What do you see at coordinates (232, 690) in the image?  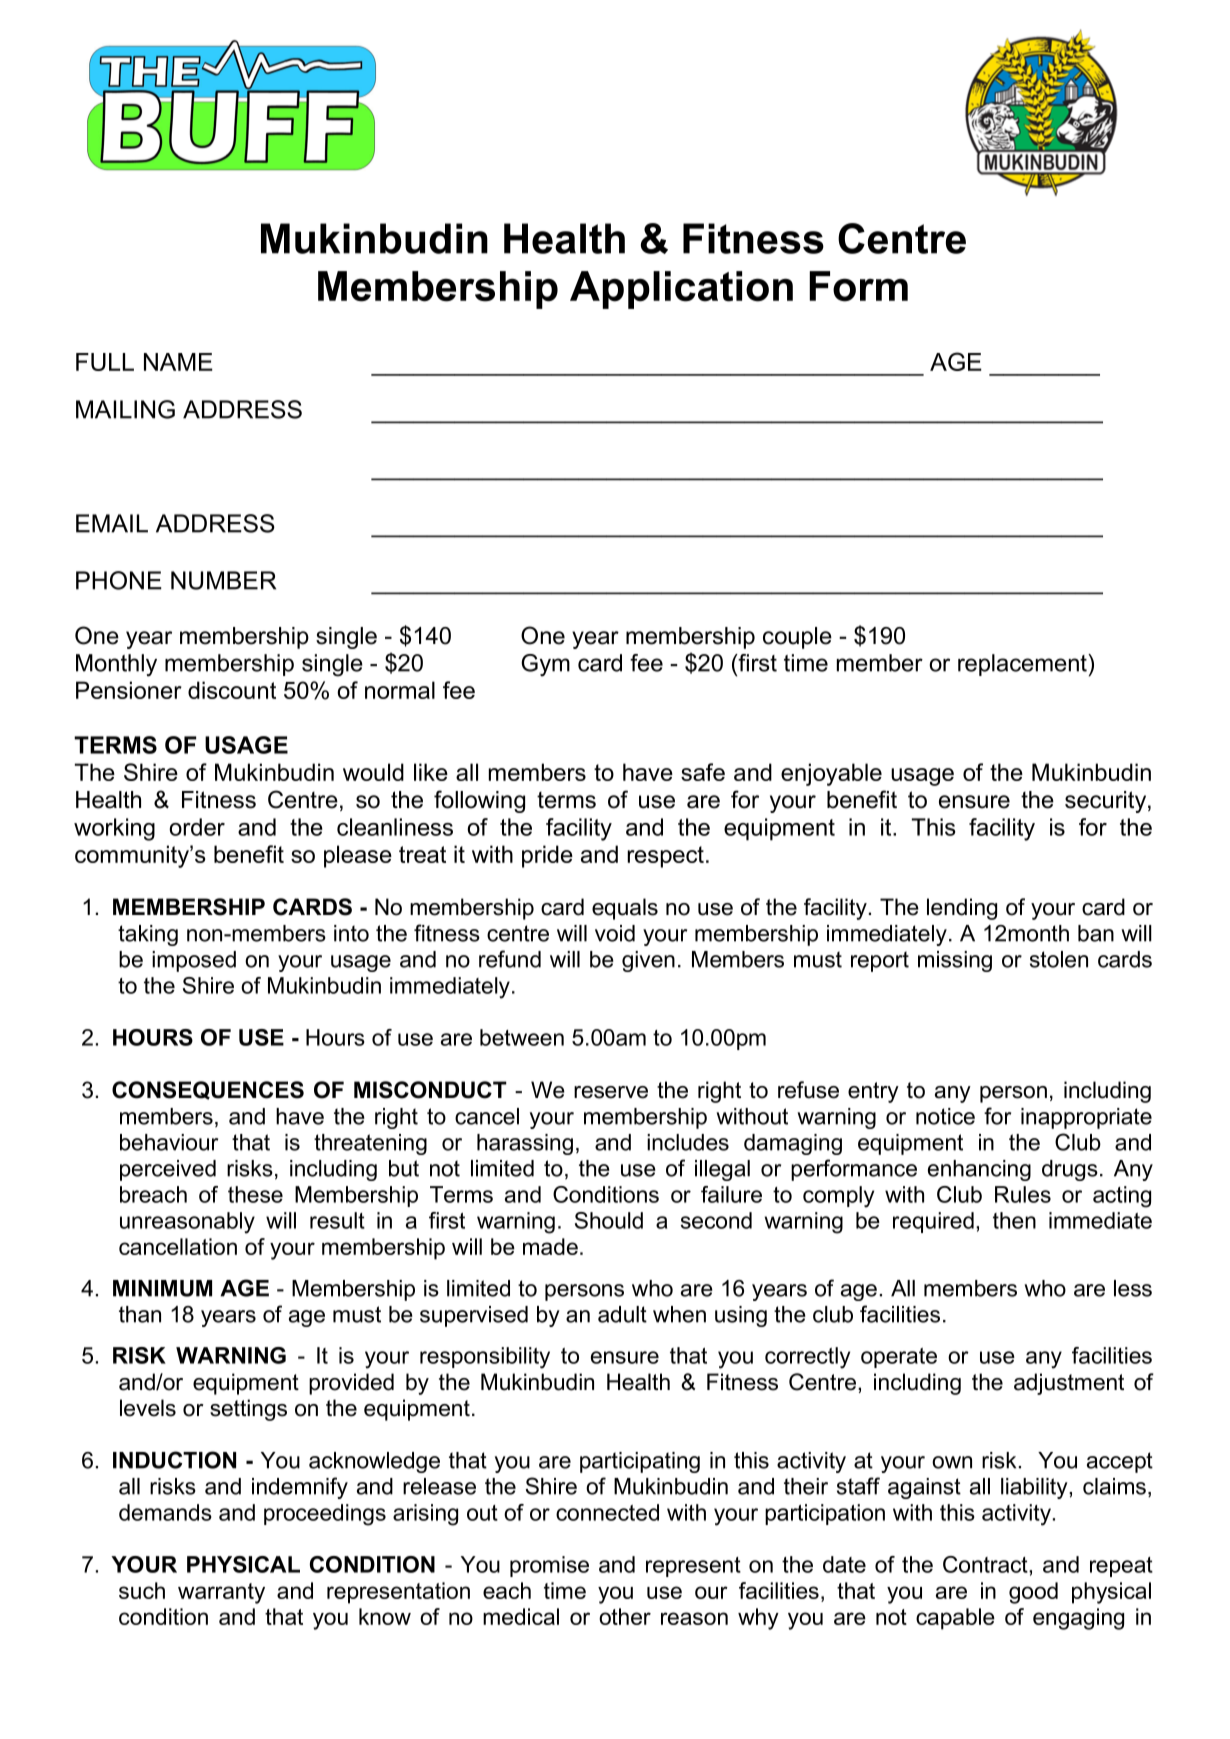 I see `discount` at bounding box center [232, 690].
